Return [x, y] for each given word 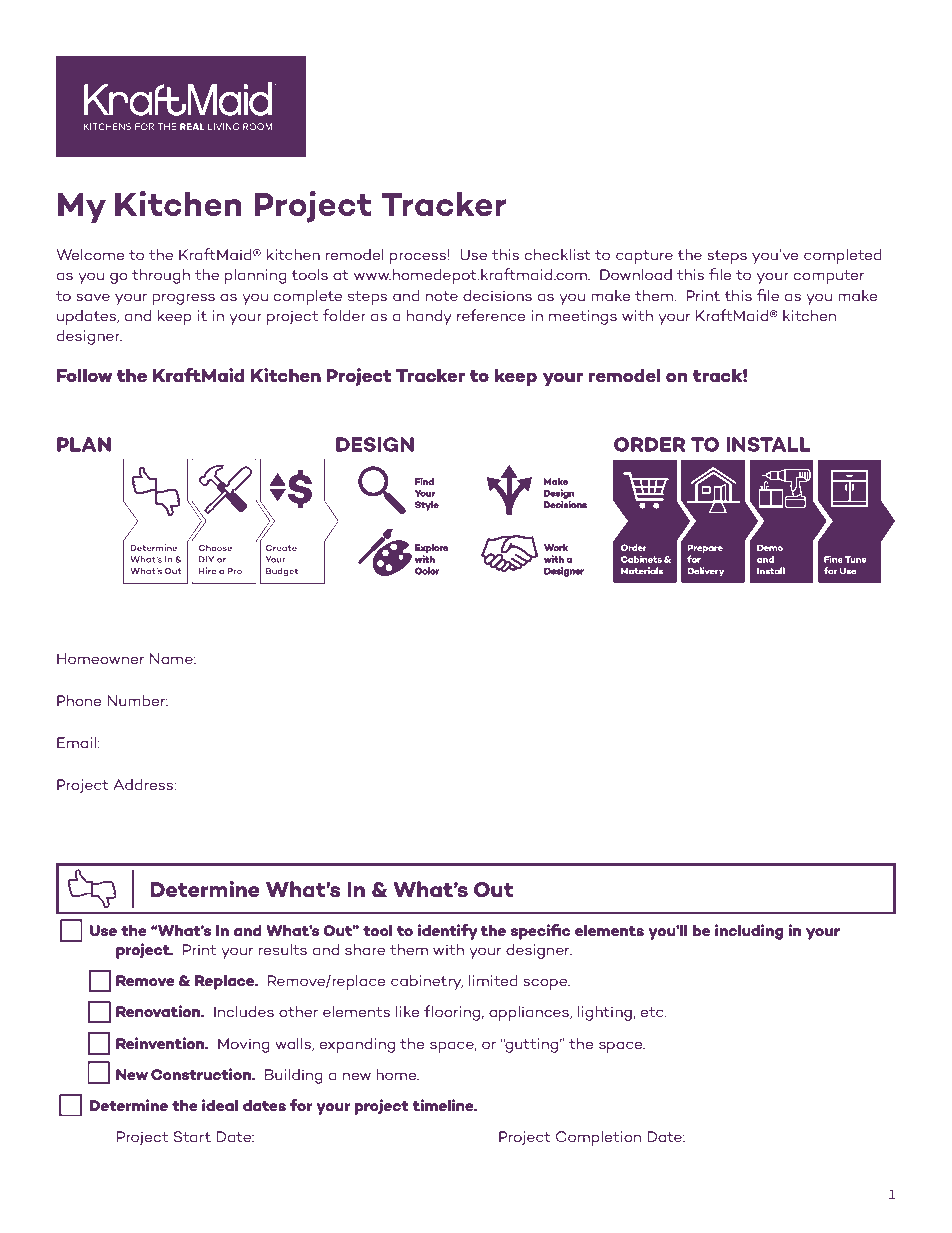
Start [192, 1137]
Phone [79, 700]
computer [829, 277]
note [442, 296]
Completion [598, 1138]
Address [144, 784]
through [161, 276]
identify [448, 932]
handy [429, 317]
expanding [357, 1045]
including [749, 932]
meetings [583, 317]
